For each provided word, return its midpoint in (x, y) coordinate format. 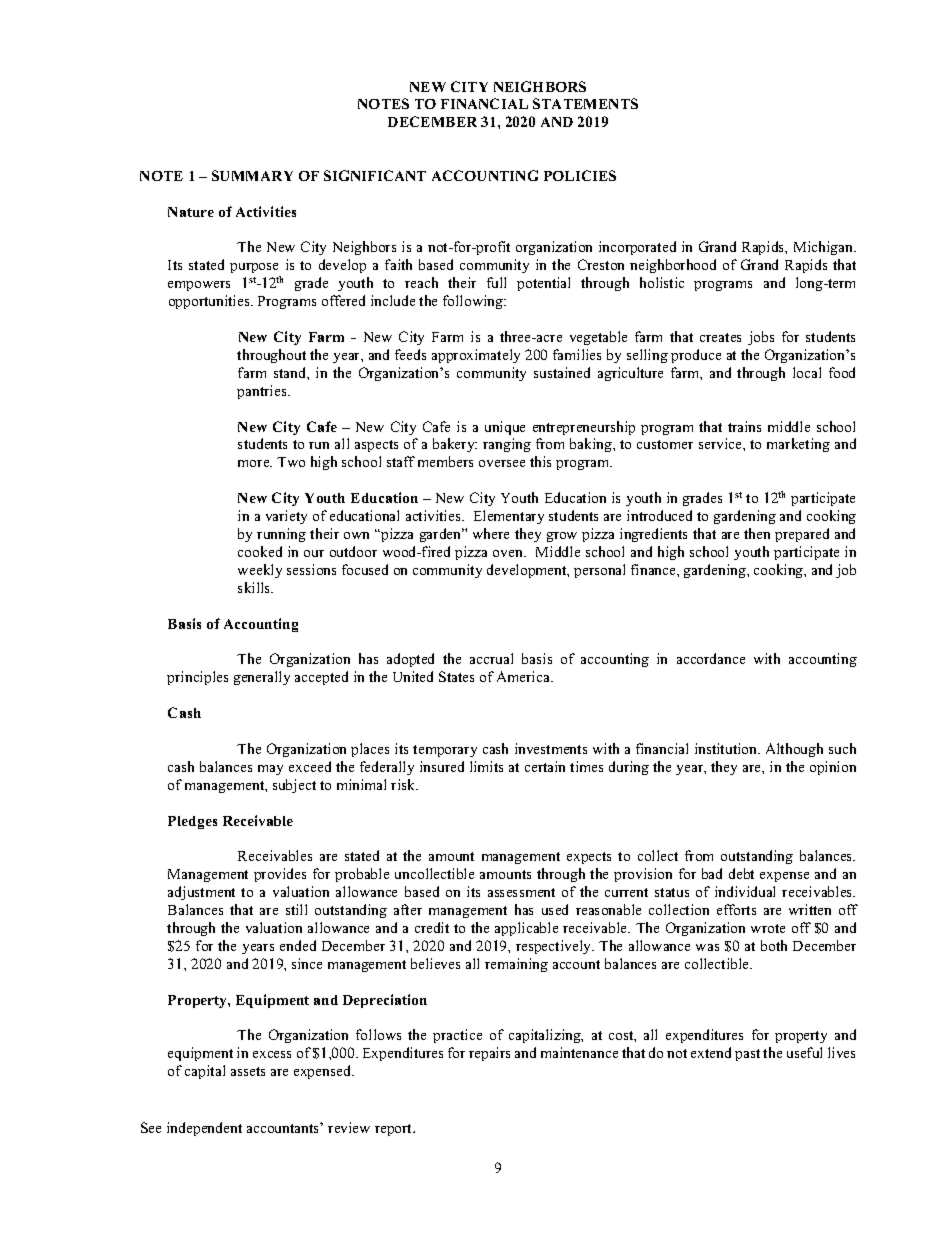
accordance (711, 658)
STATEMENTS (585, 103)
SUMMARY (252, 175)
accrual (491, 658)
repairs (489, 1054)
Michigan (824, 248)
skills (255, 587)
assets (248, 1071)
